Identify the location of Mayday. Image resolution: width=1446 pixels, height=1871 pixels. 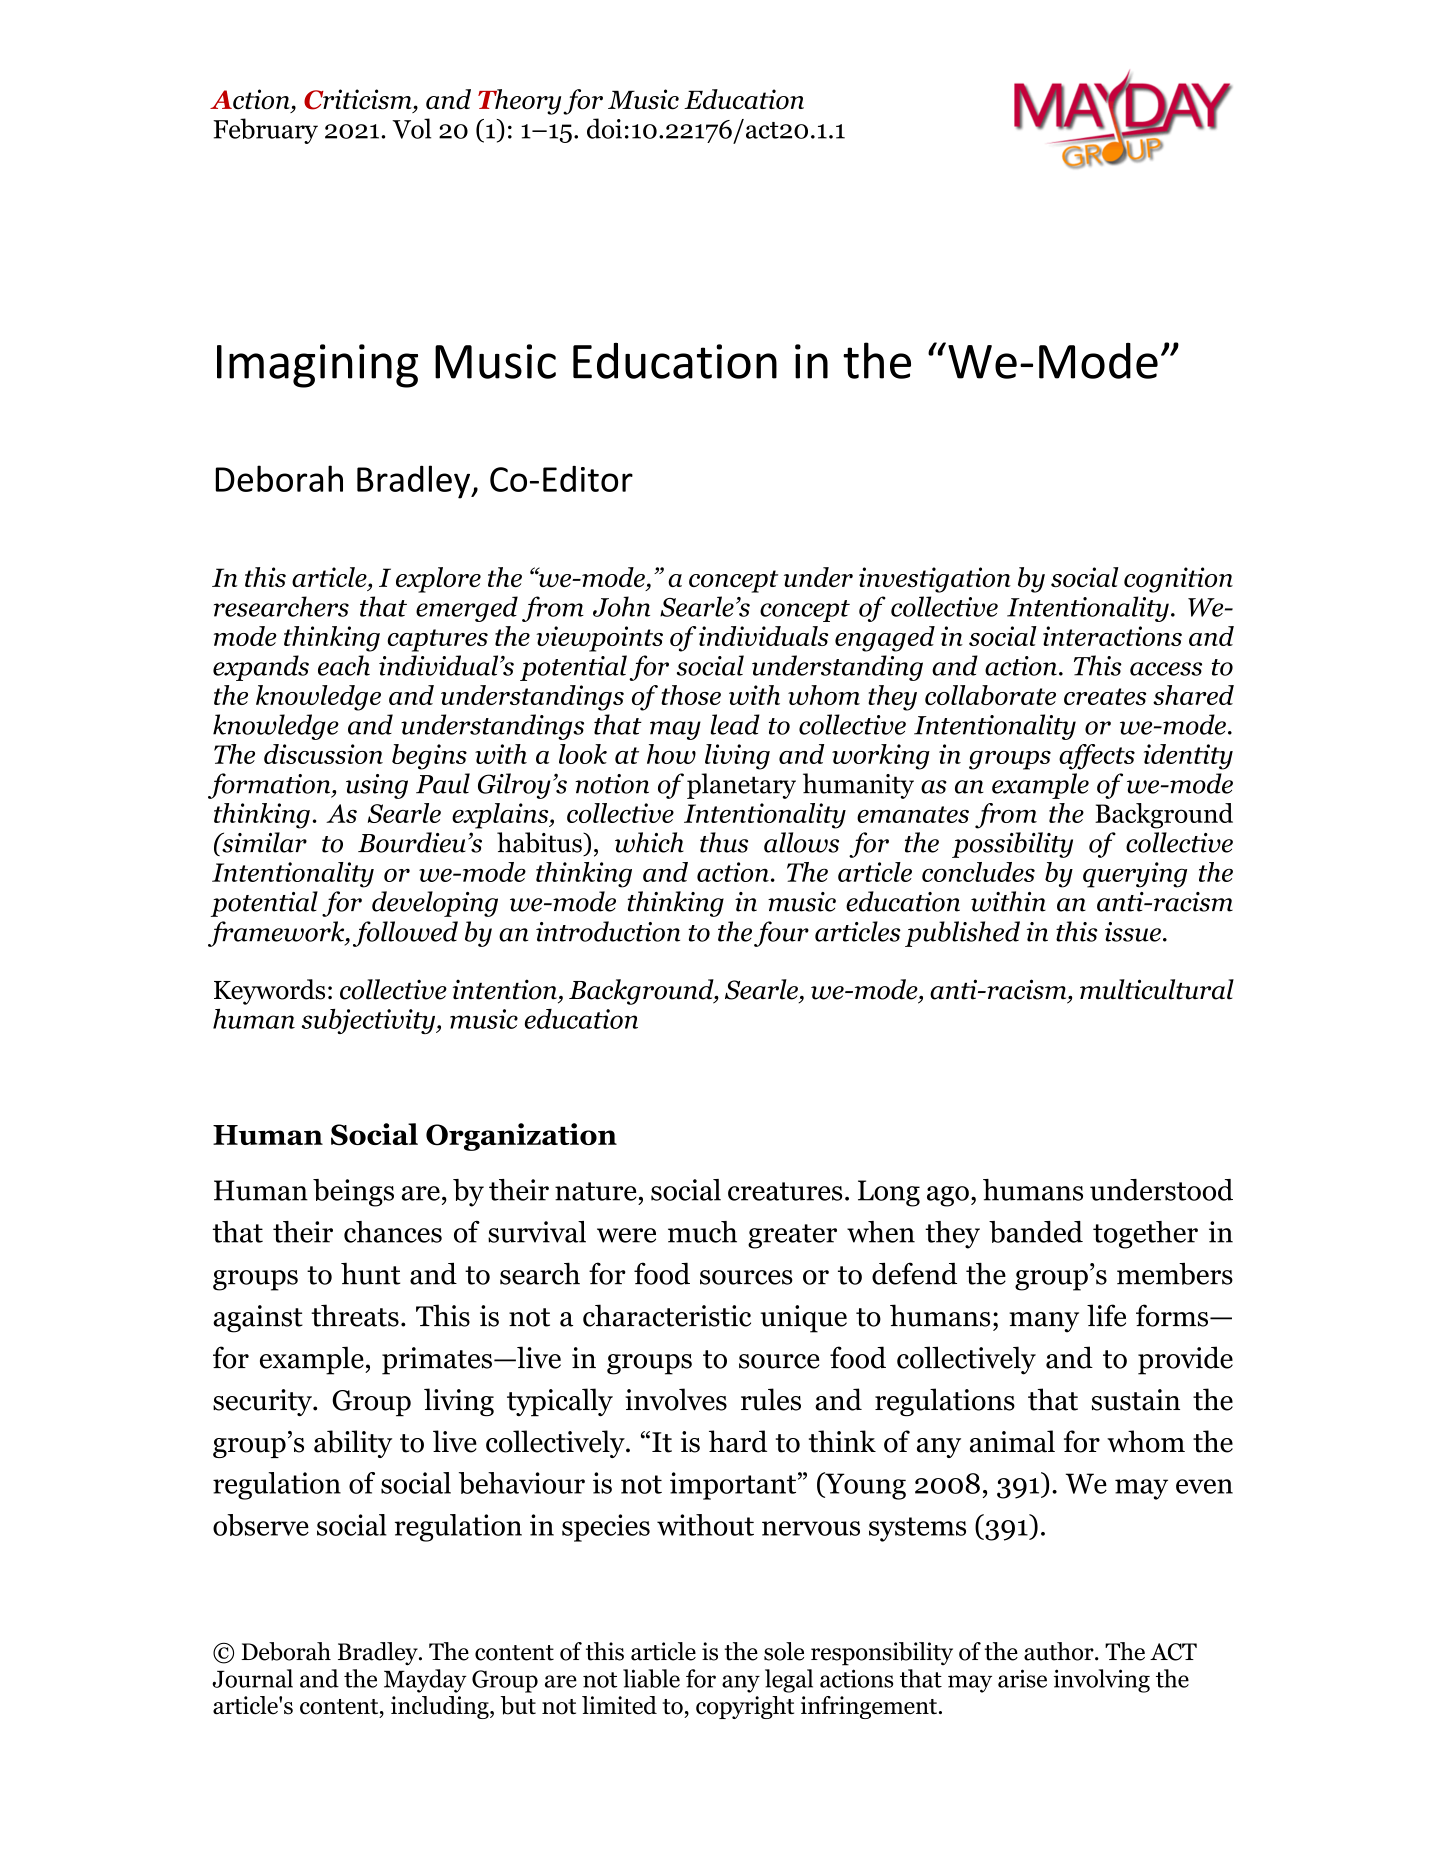
(425, 1681).
